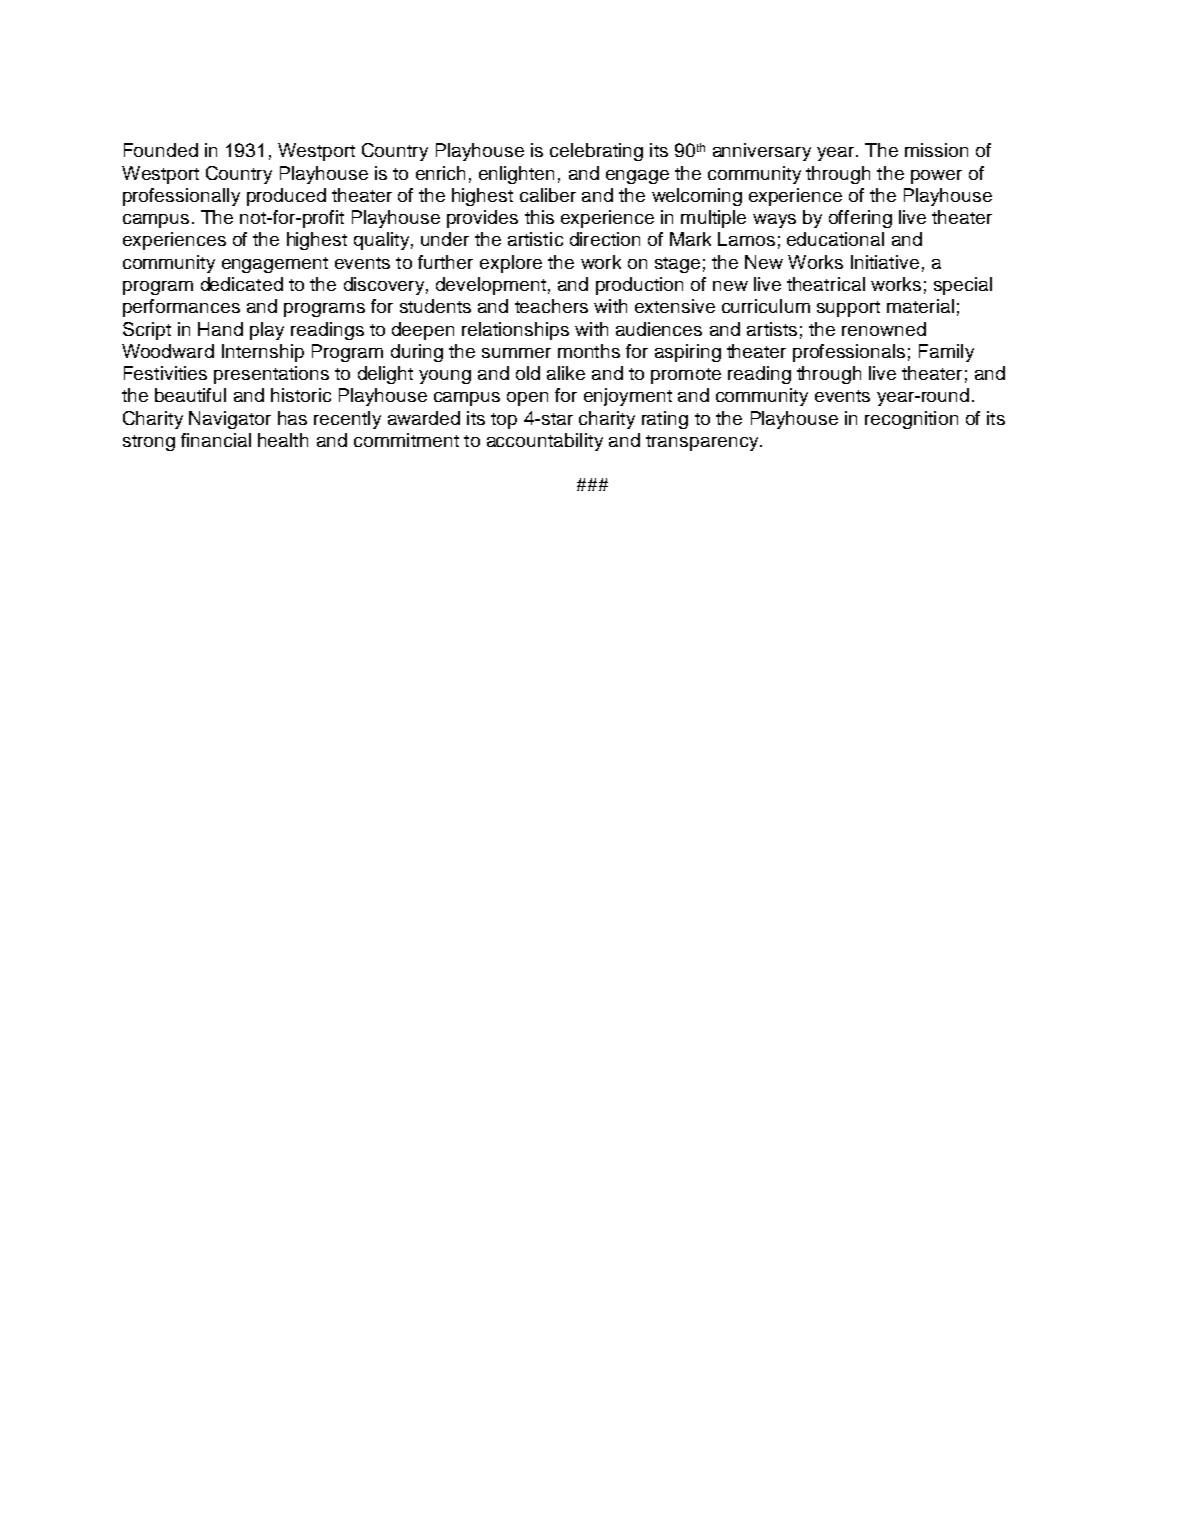 The height and width of the page is (1534, 1185). I want to click on mission, so click(936, 150).
